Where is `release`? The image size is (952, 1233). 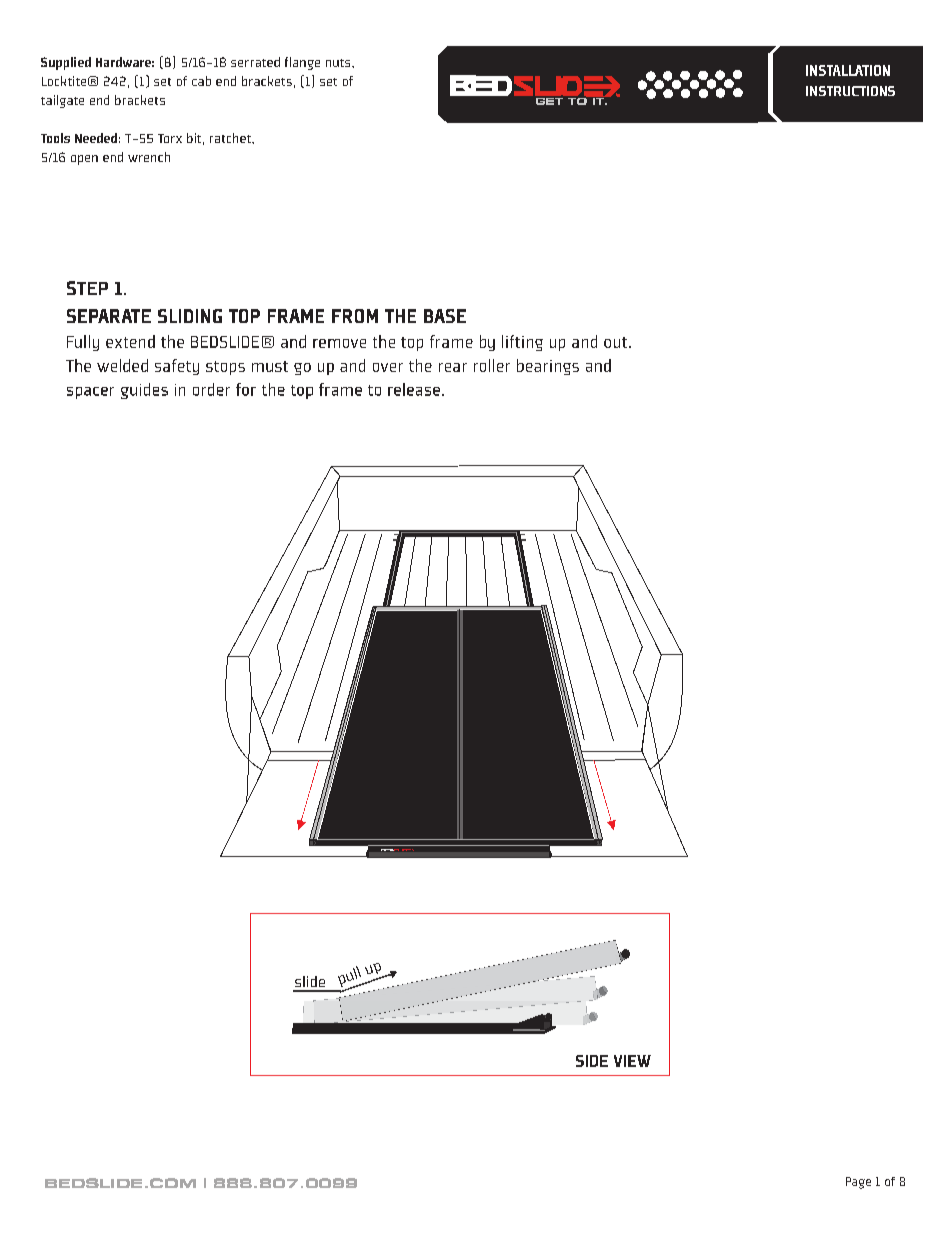 release is located at coordinates (414, 389).
